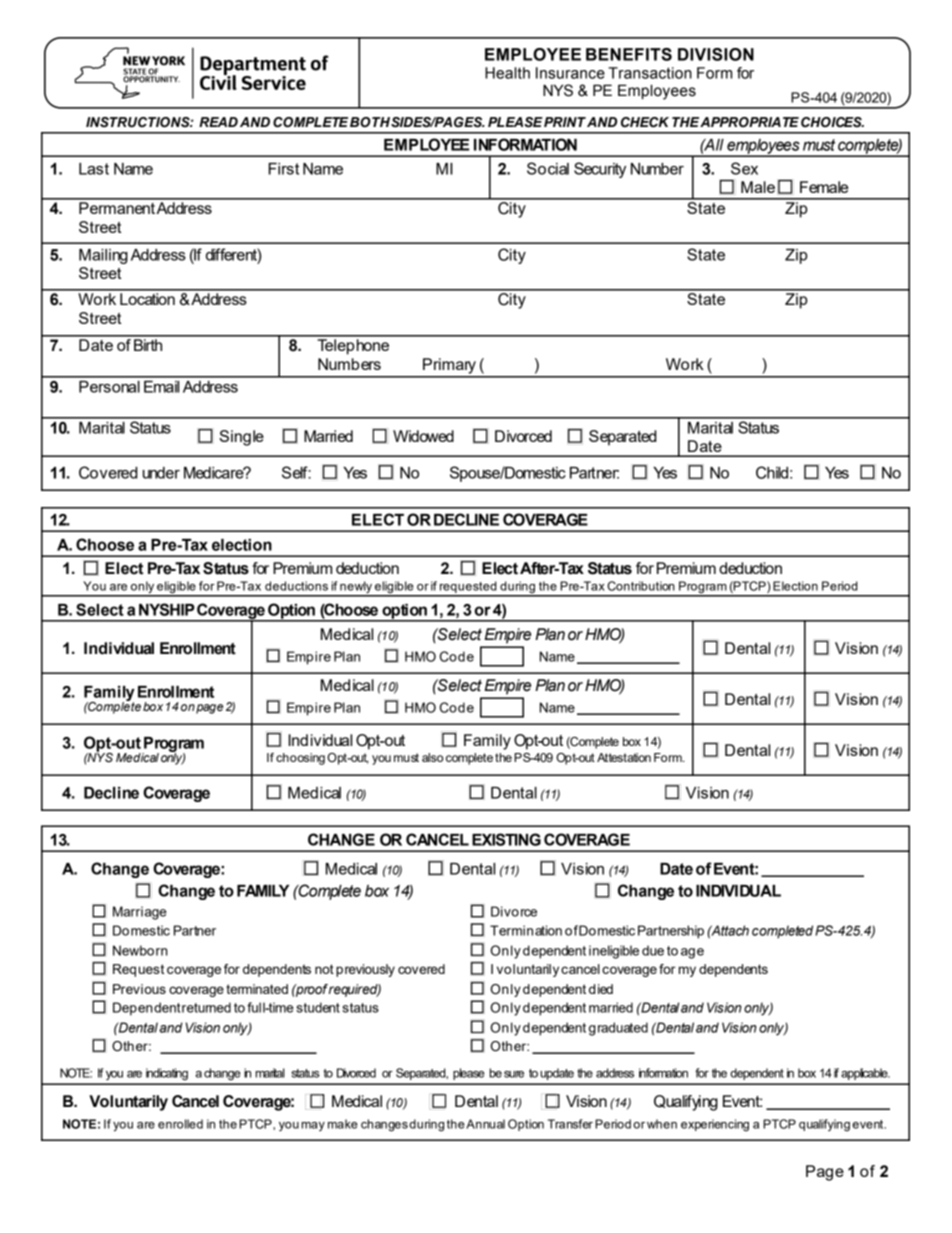 The image size is (952, 1233). What do you see at coordinates (749, 122) in the page?
I see `APPROPRIATE` at bounding box center [749, 122].
